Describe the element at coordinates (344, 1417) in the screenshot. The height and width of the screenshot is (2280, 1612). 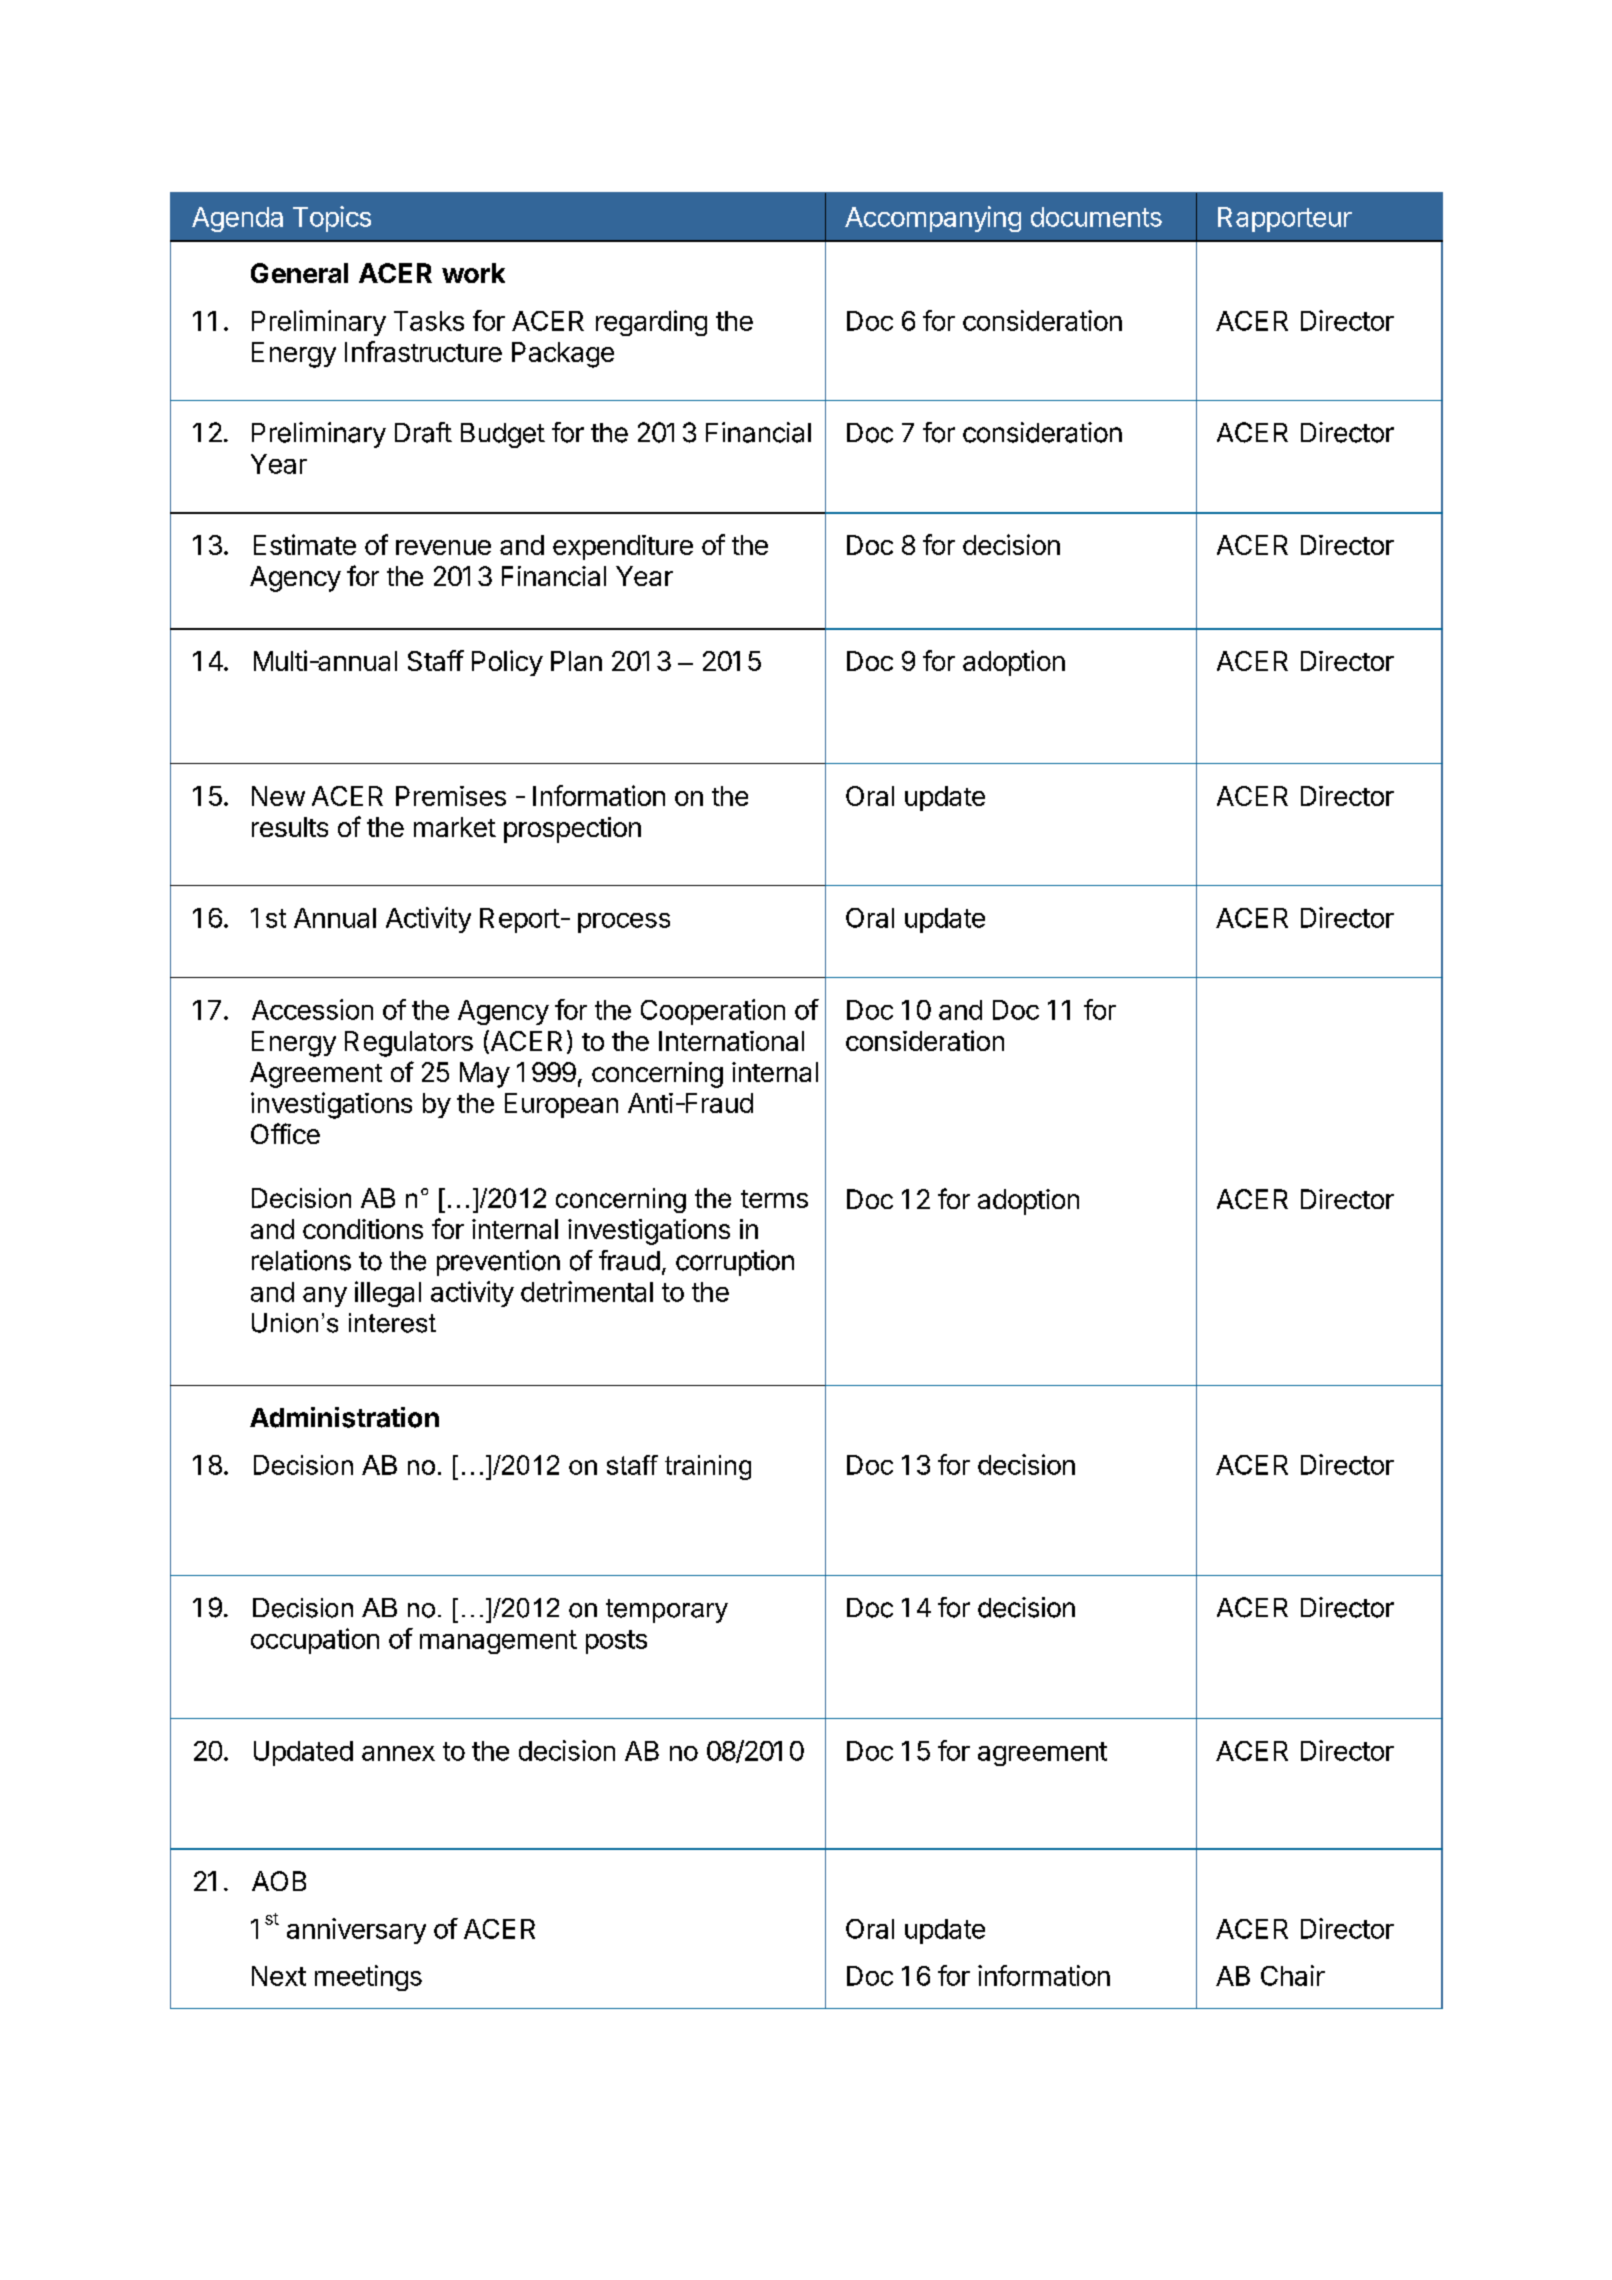
I see `Administration` at that location.
